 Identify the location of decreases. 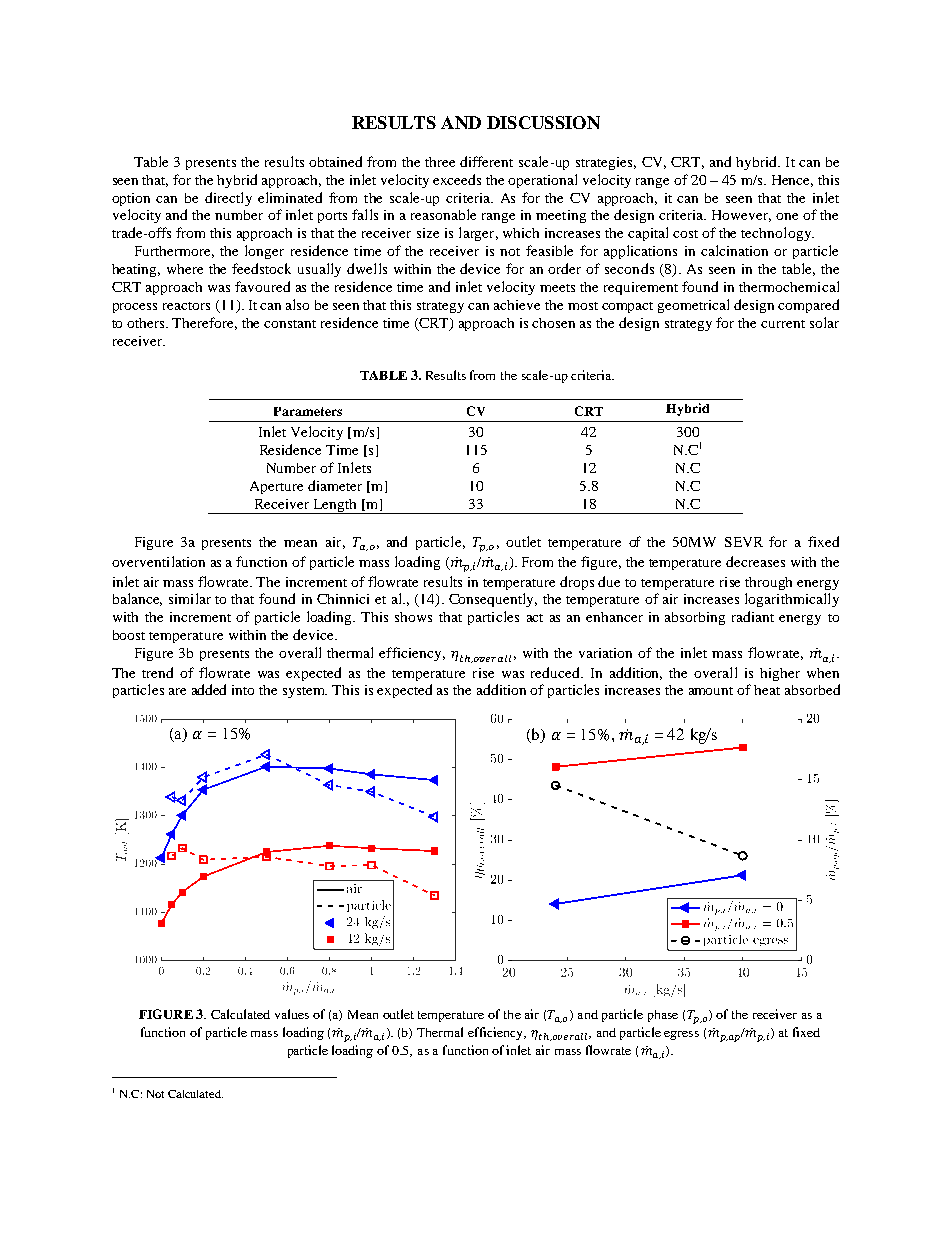
(755, 561).
